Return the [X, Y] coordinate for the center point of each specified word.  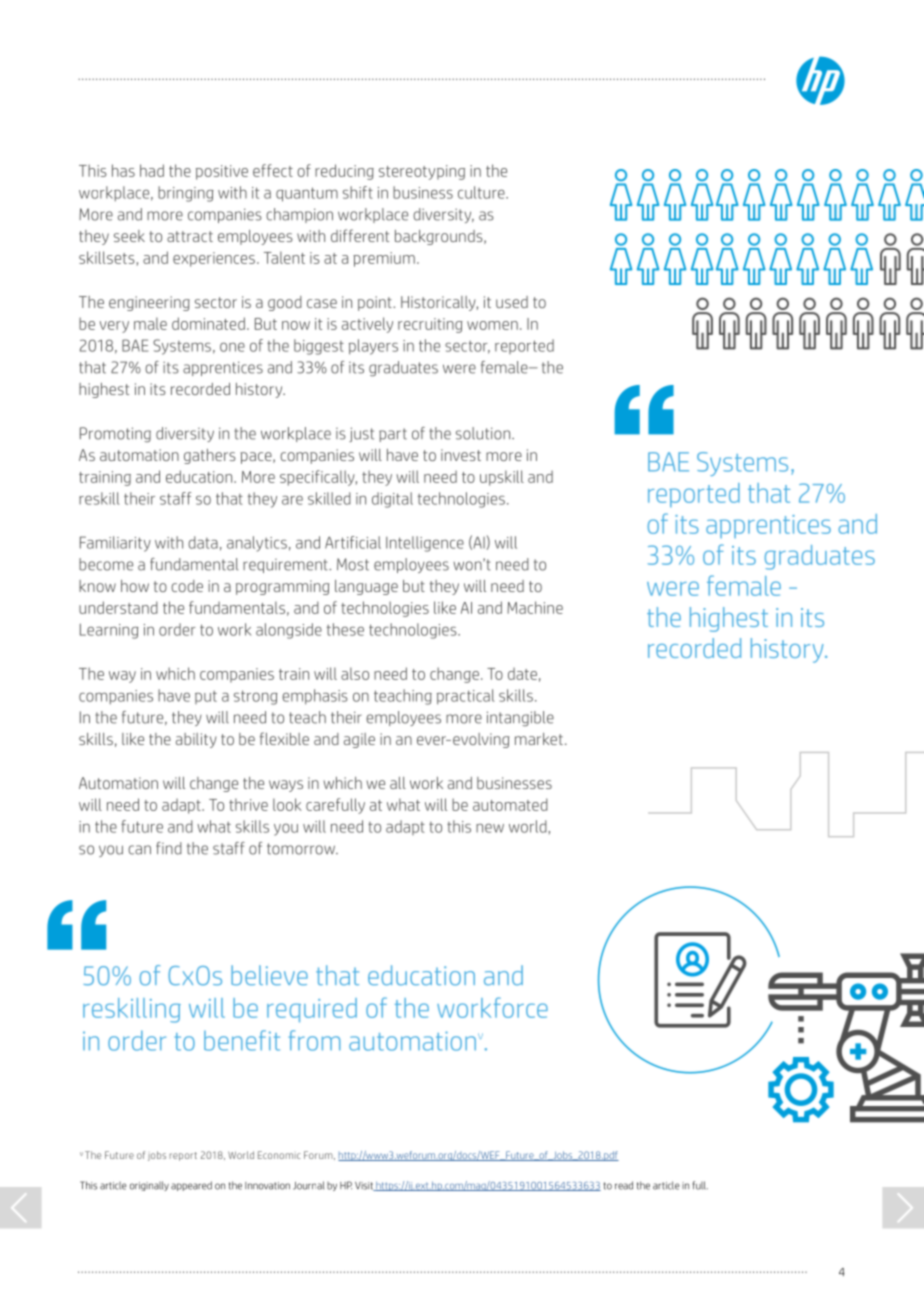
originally [149, 1186]
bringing [186, 194]
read [624, 1185]
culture [482, 192]
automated [510, 804]
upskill [502, 478]
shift [358, 192]
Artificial [353, 542]
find [169, 848]
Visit [365, 1186]
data [203, 542]
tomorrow [302, 849]
